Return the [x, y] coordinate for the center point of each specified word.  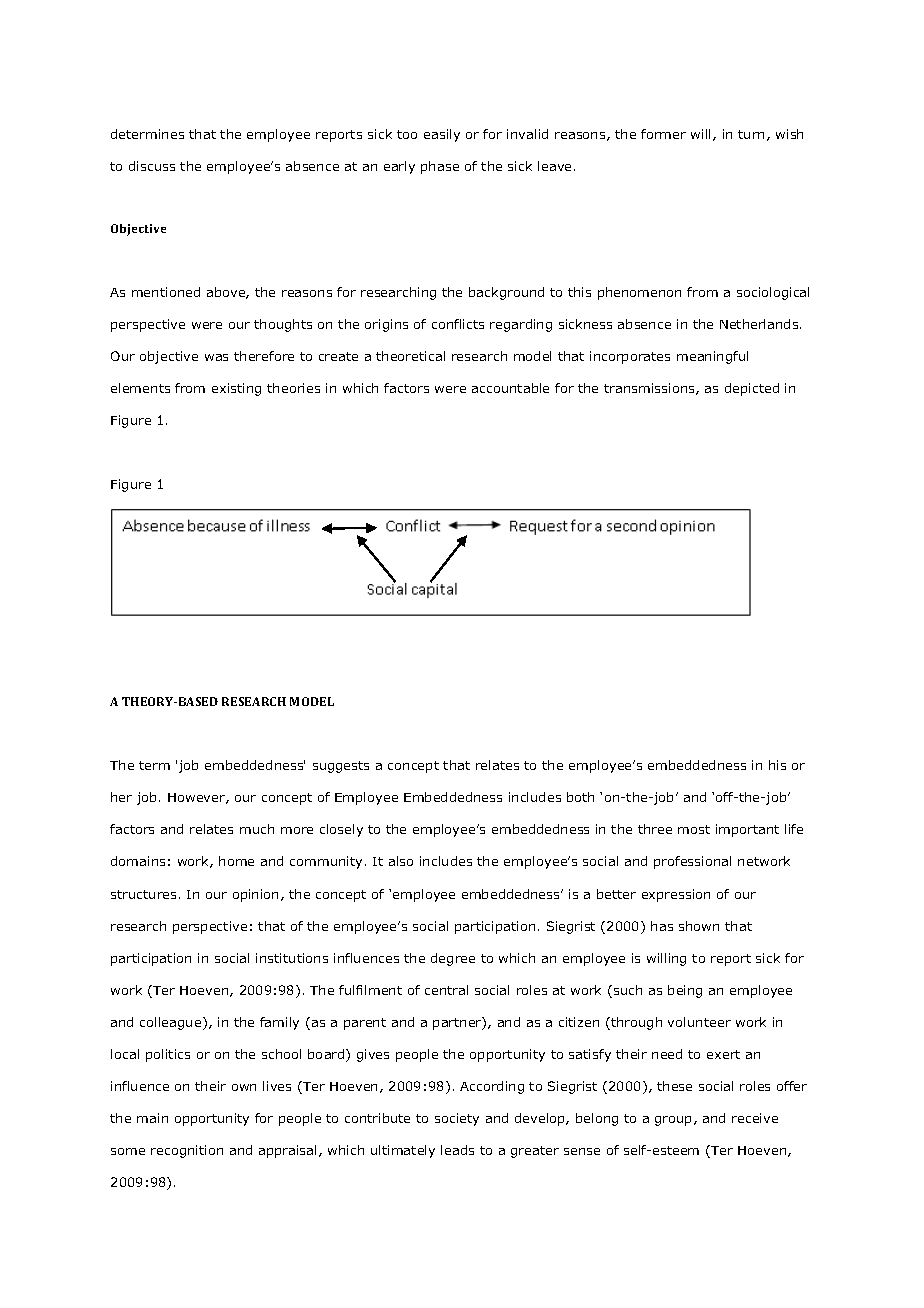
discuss [152, 166]
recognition [187, 1151]
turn [751, 134]
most [694, 829]
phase [440, 167]
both [580, 797]
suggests [341, 767]
